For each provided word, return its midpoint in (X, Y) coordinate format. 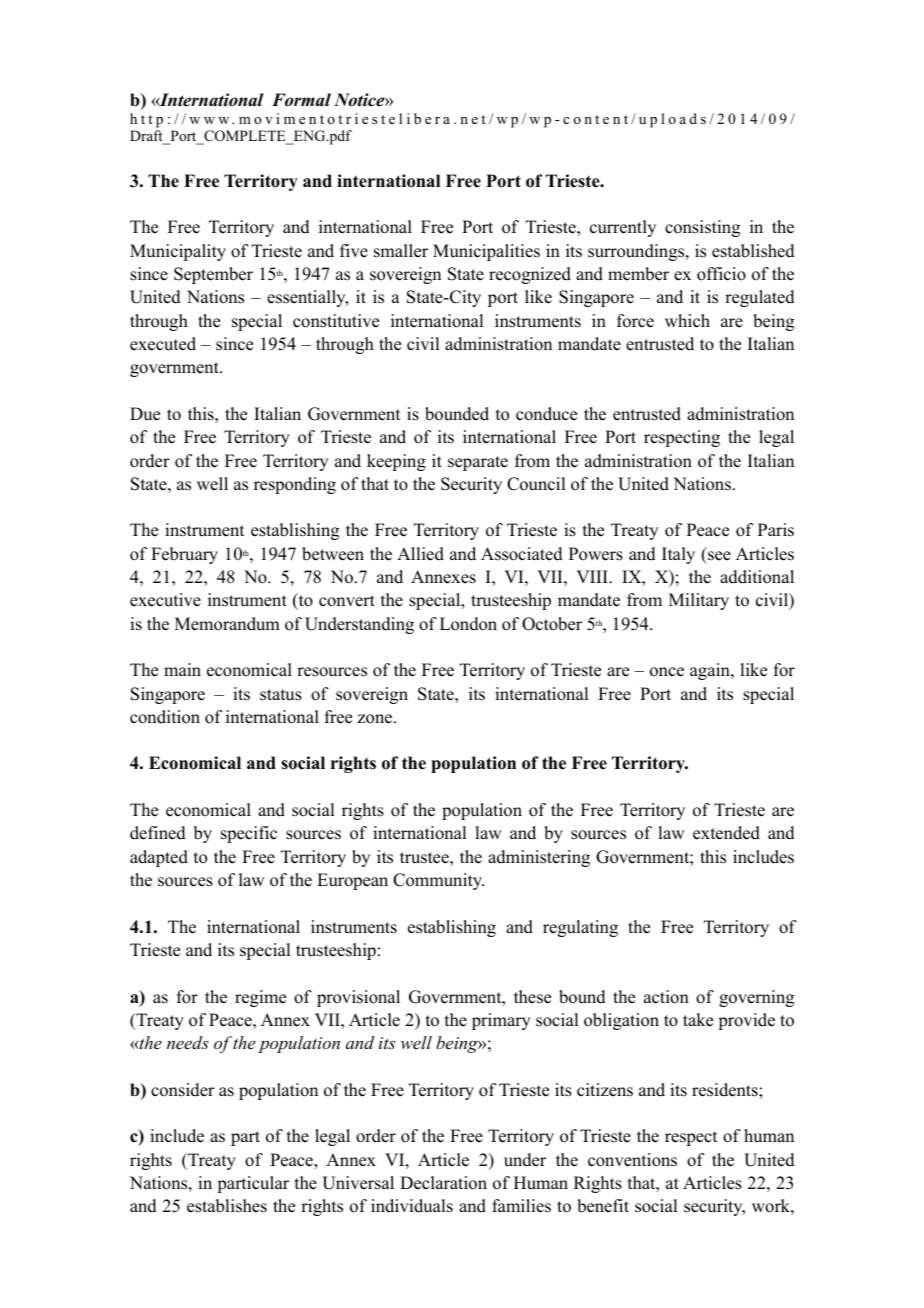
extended (726, 833)
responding (295, 485)
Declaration (443, 1183)
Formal (301, 100)
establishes (227, 1206)
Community (438, 881)
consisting (702, 228)
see (719, 556)
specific (249, 834)
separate (478, 463)
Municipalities (486, 252)
